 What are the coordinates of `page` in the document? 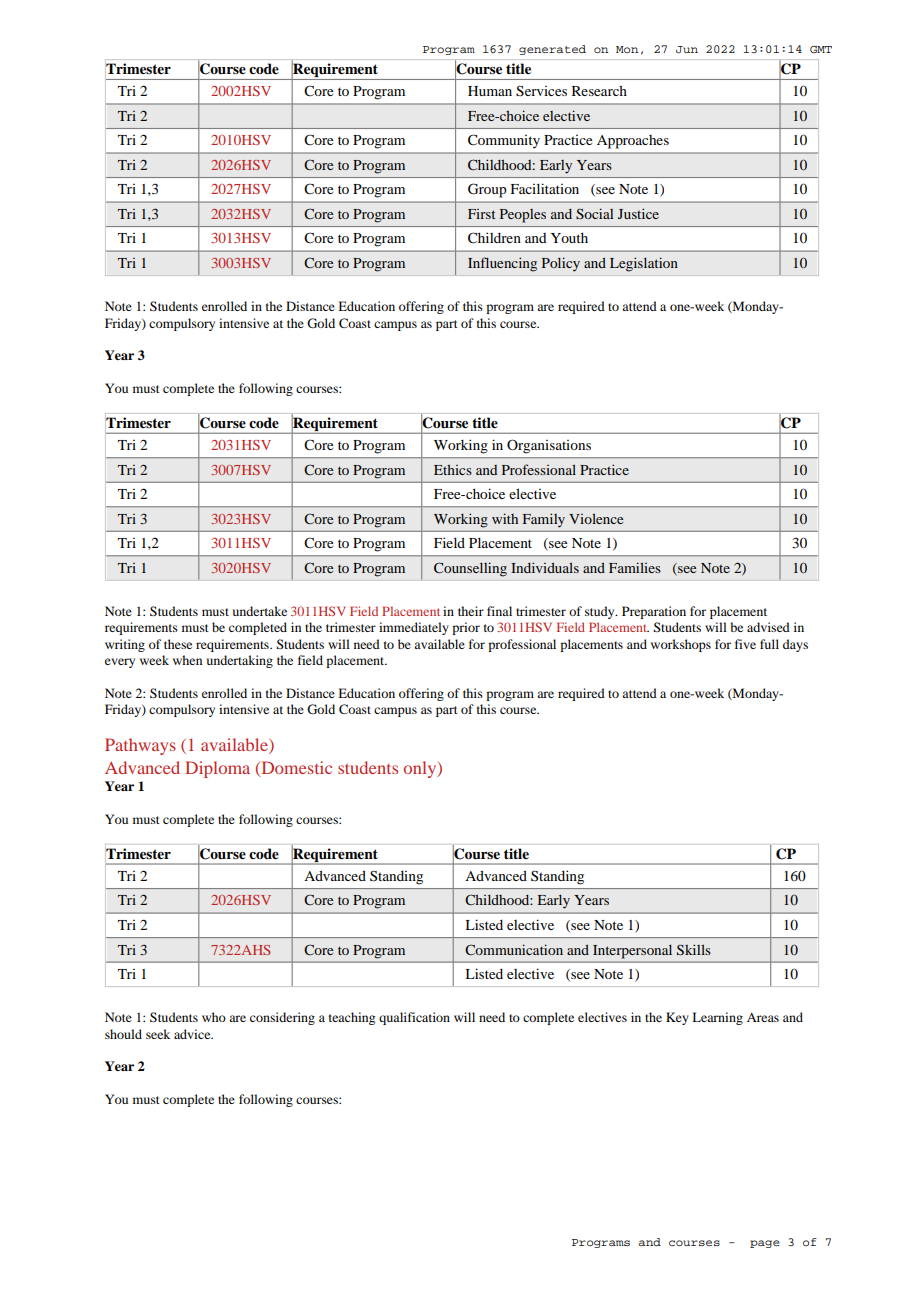 It's located at (765, 1244).
